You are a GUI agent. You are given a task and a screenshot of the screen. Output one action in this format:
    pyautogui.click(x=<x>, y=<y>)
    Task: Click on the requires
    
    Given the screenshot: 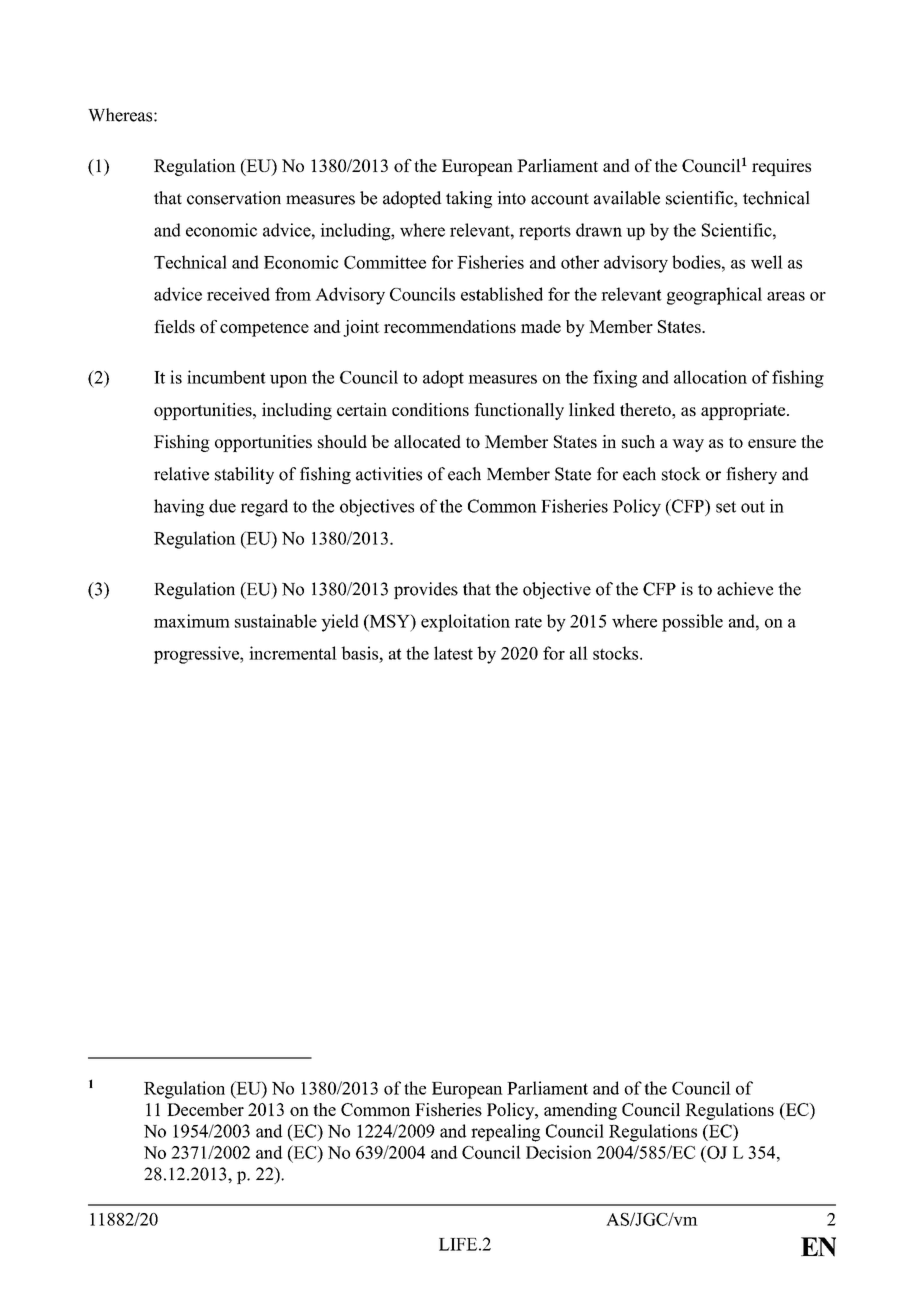 What is the action you would take?
    pyautogui.click(x=781, y=167)
